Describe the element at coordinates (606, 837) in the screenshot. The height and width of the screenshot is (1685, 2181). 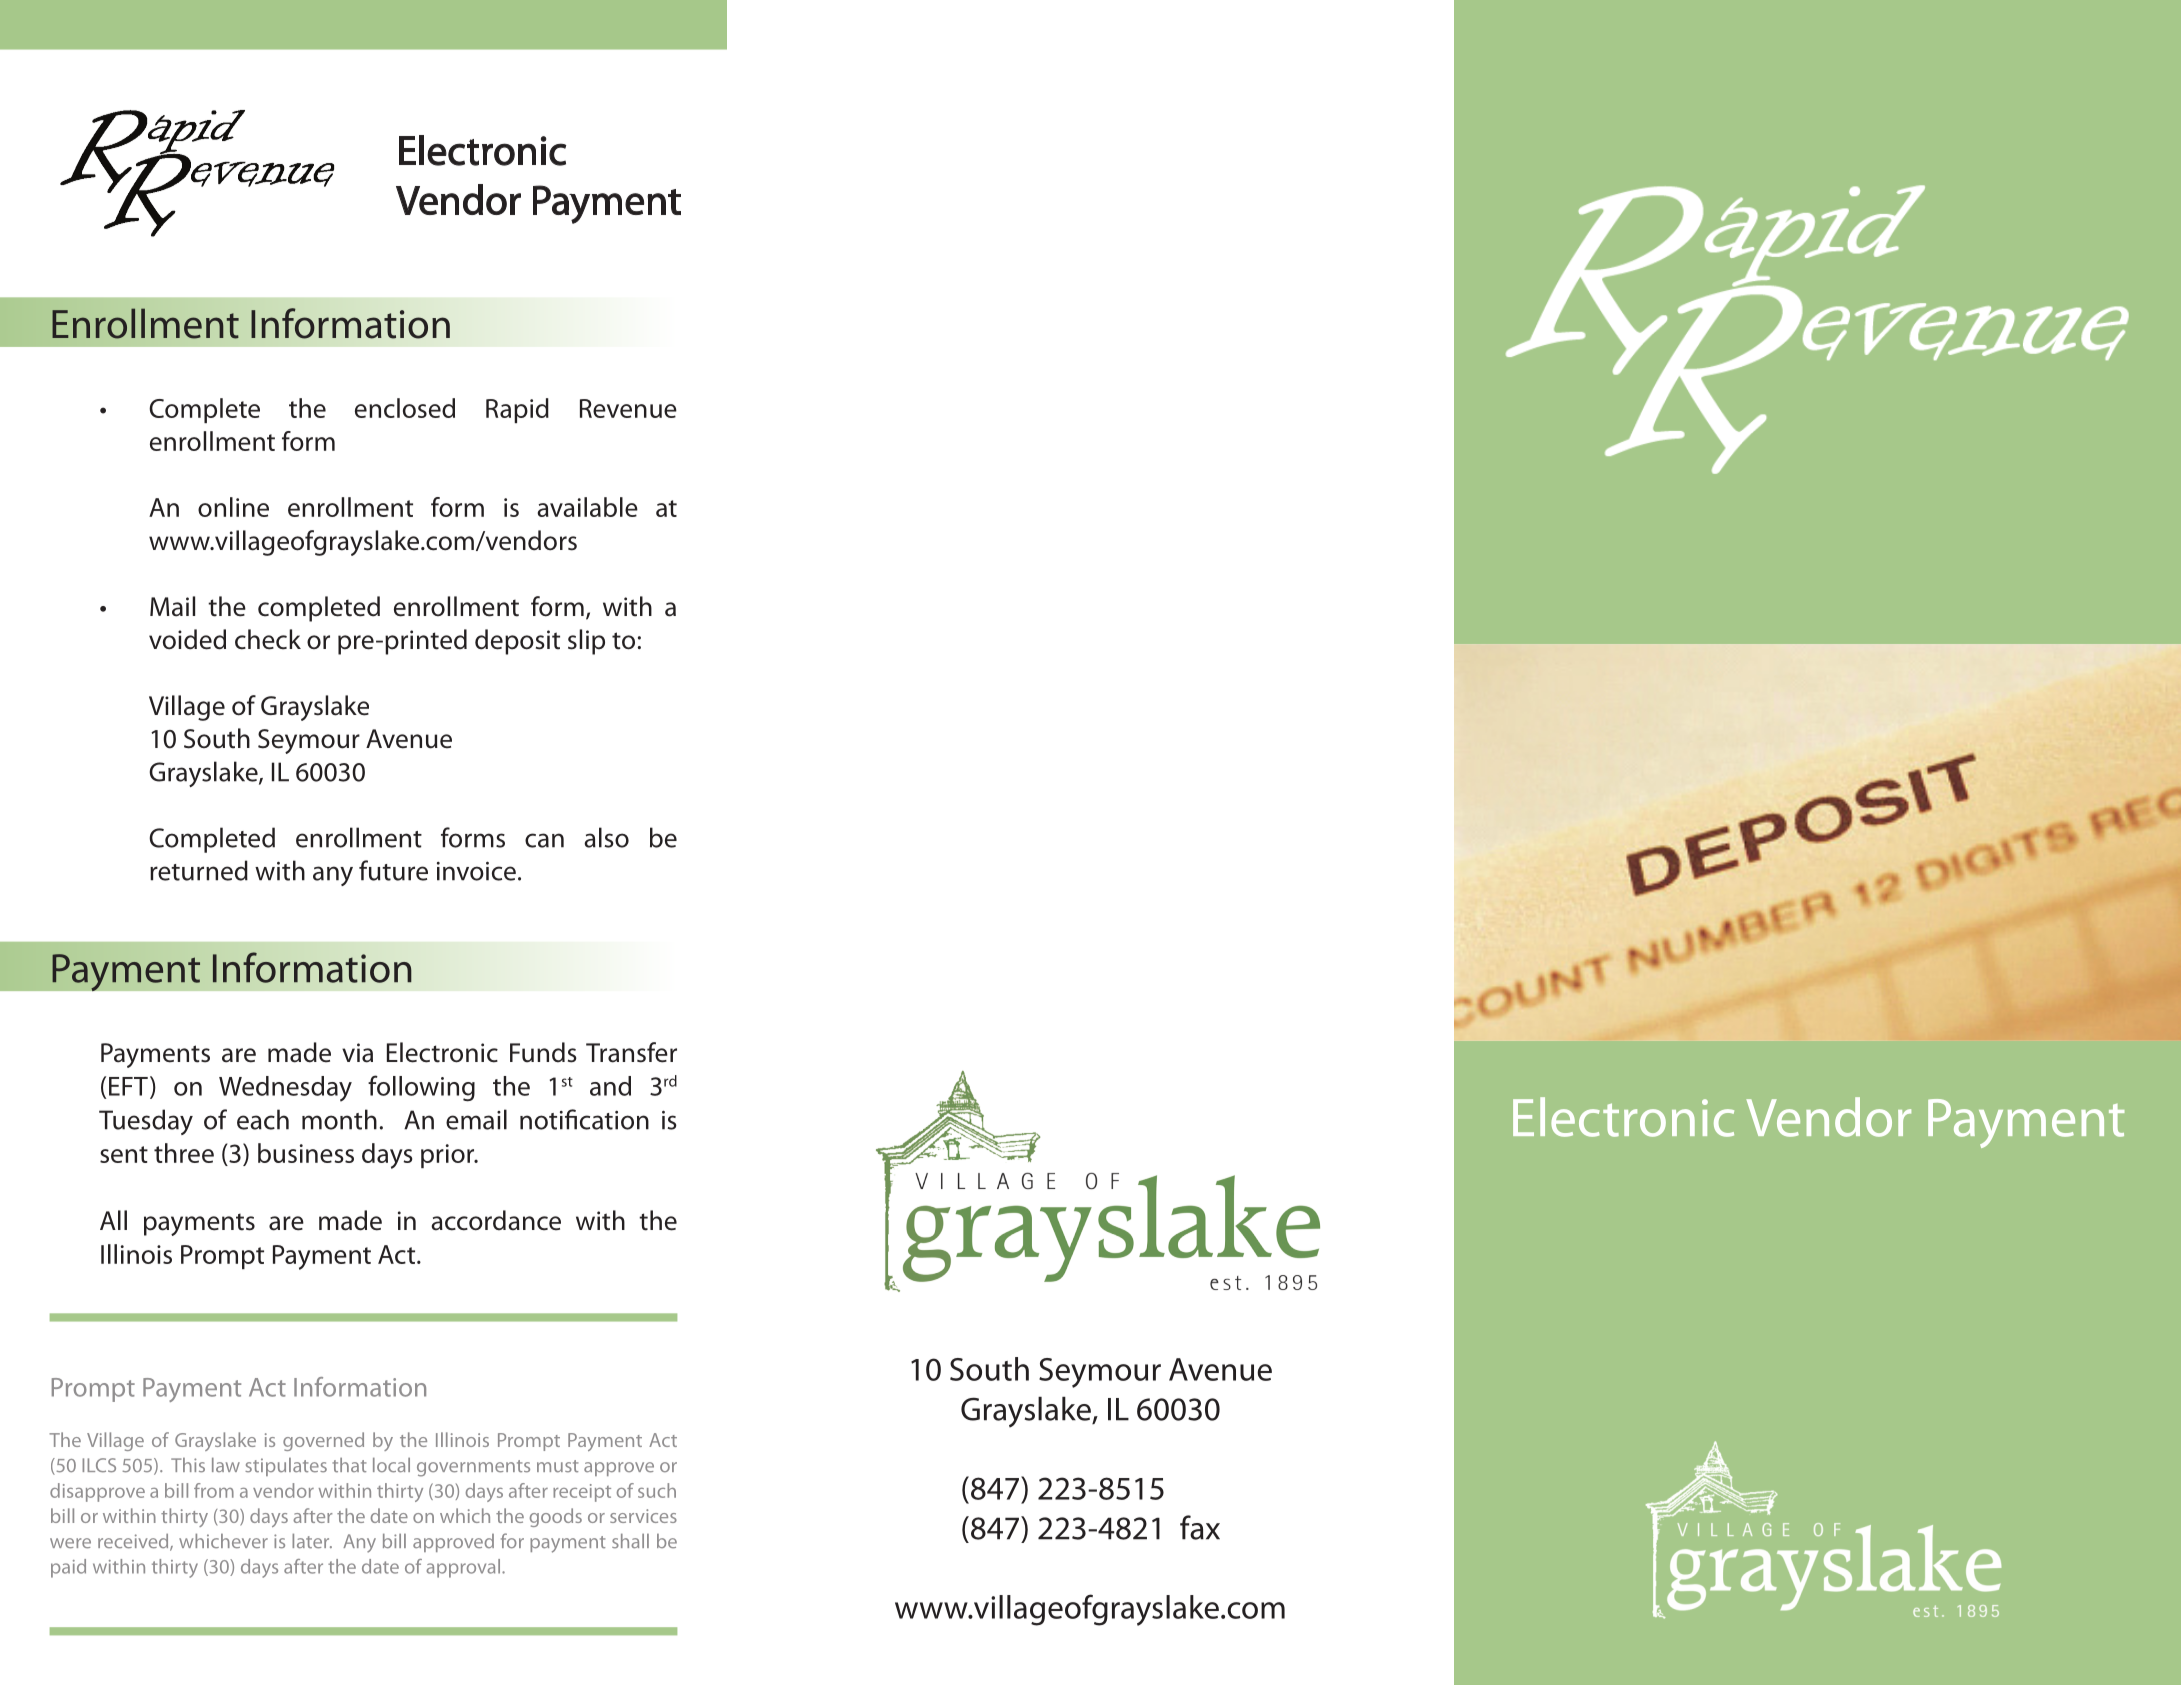
I see `also` at that location.
